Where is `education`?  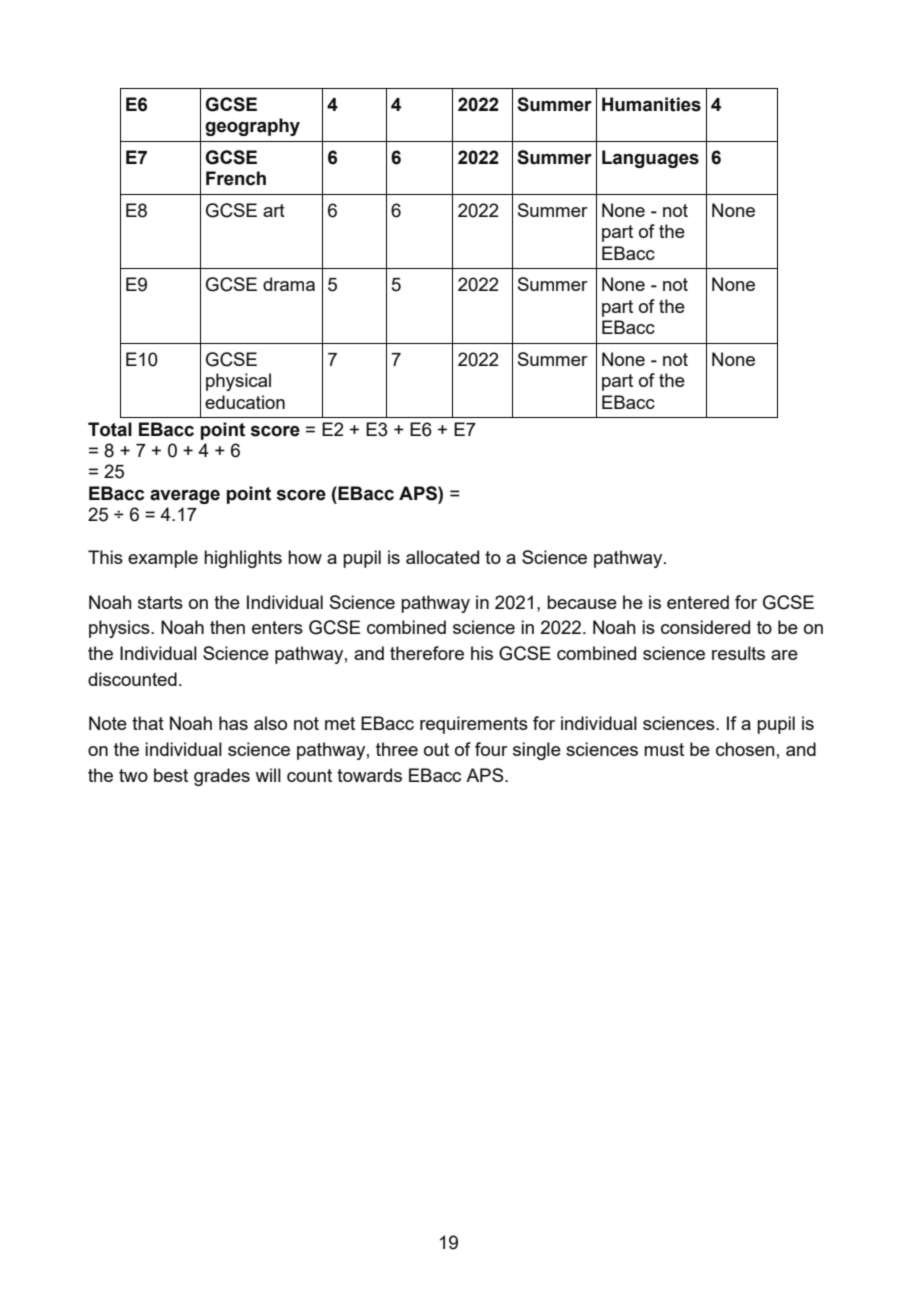 education is located at coordinates (245, 402).
